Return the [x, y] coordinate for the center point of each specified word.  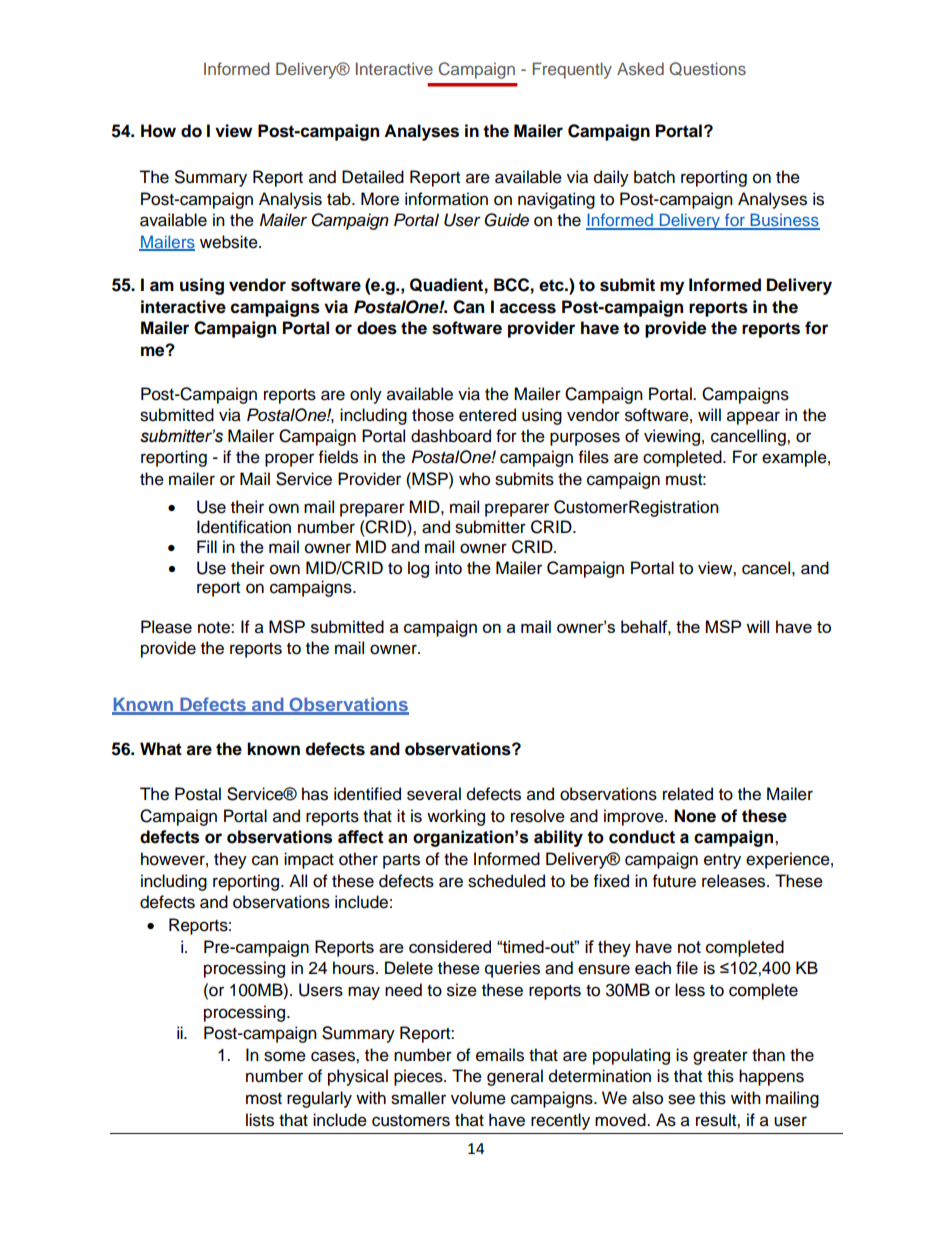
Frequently [572, 70]
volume [478, 1098]
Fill [207, 546]
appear [753, 418]
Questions [707, 69]
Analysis [290, 200]
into [448, 568]
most [264, 1099]
